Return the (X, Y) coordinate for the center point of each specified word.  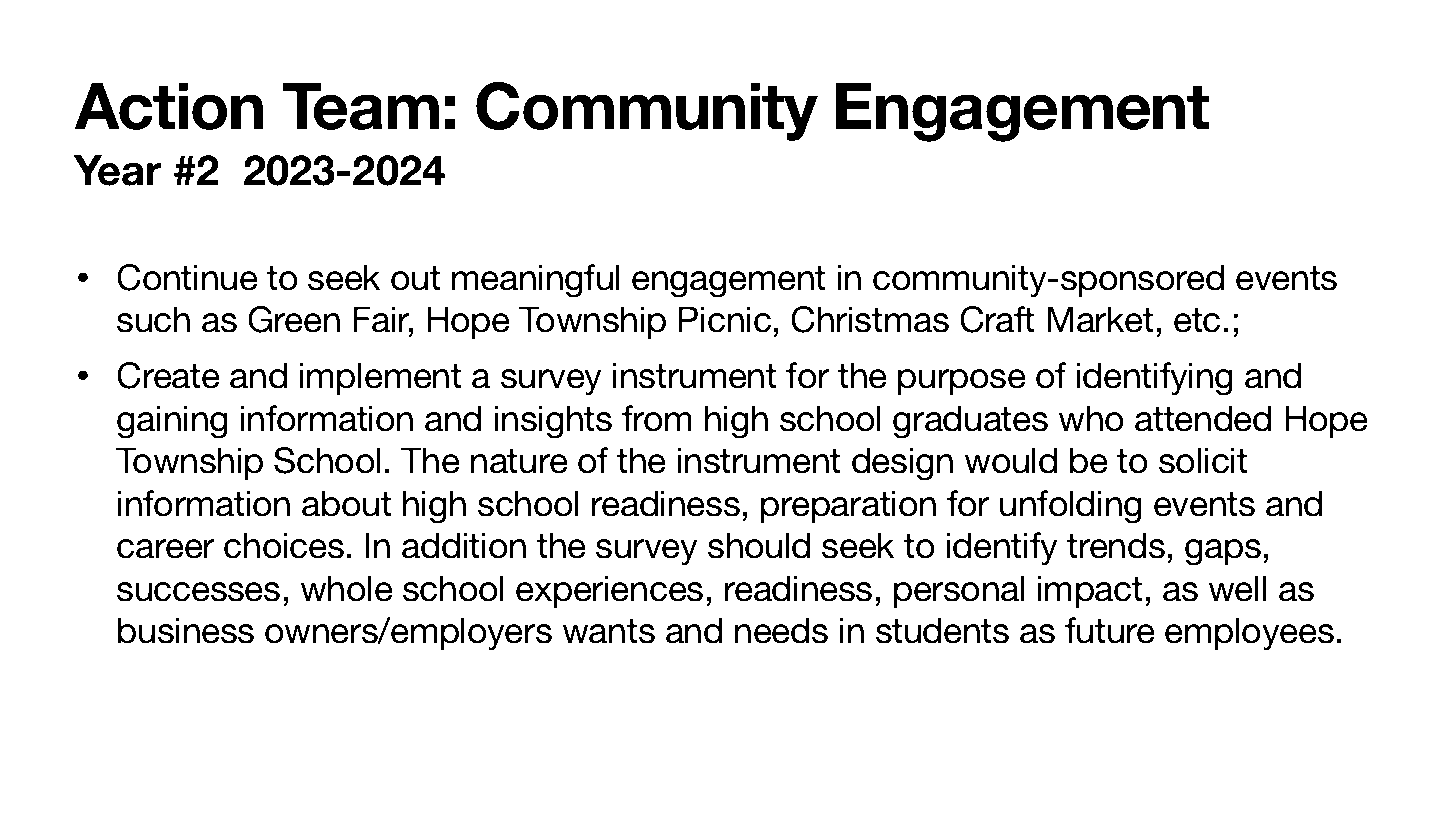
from (656, 418)
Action (168, 106)
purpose (962, 382)
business (186, 630)
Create (168, 375)
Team (361, 106)
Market (1100, 319)
